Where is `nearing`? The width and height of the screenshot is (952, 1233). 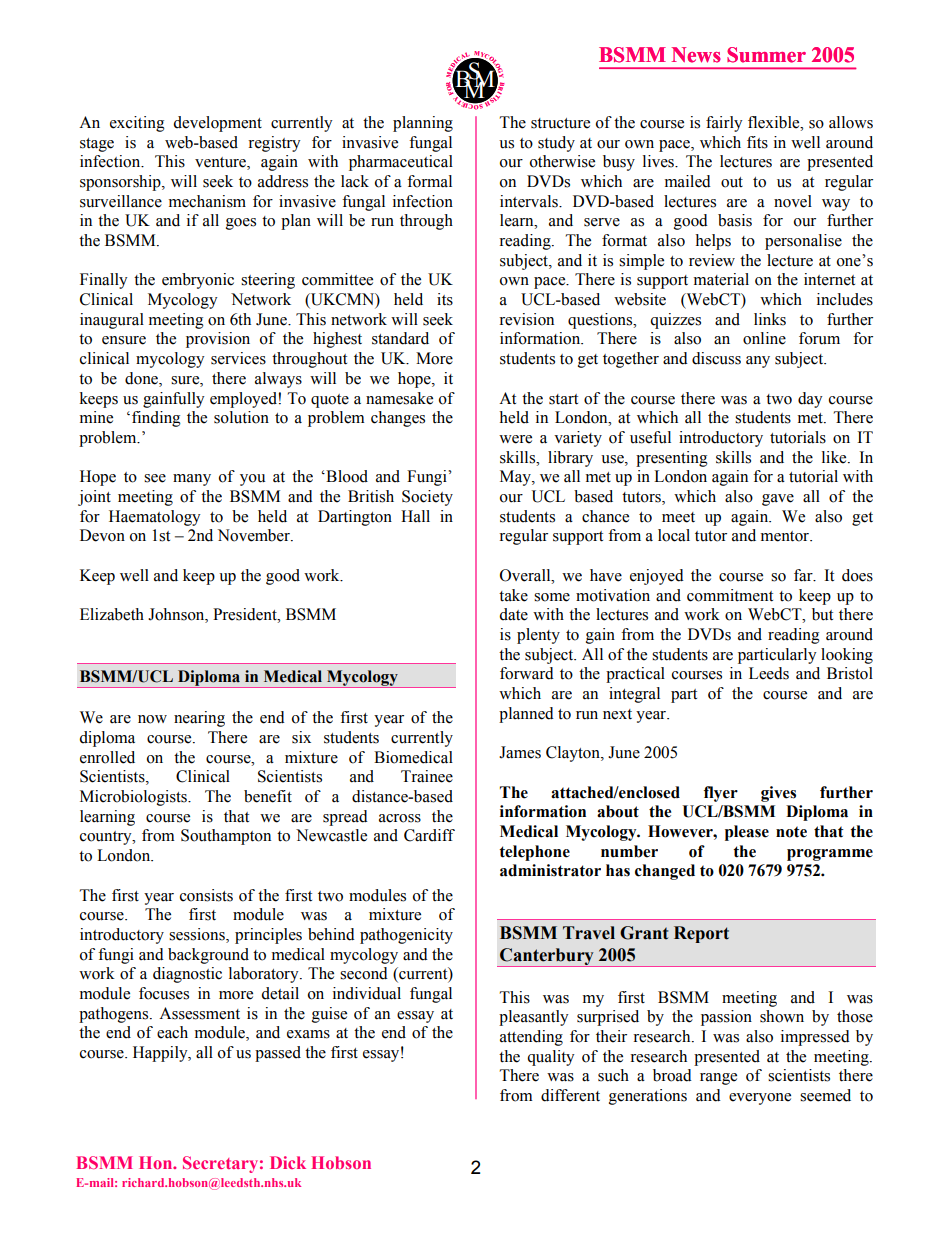
nearing is located at coordinates (199, 719).
